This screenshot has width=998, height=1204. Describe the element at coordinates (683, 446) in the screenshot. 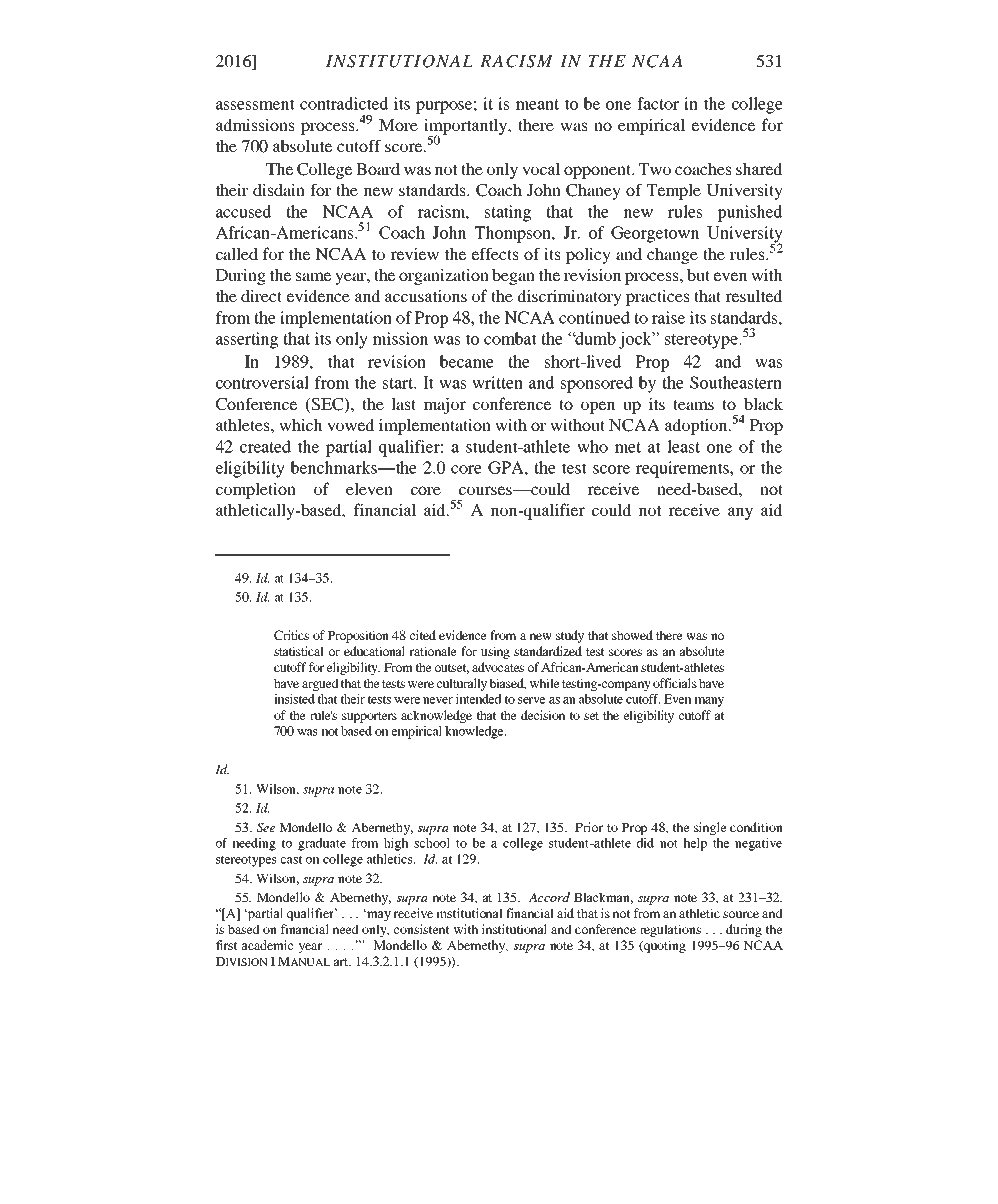

I see `least` at that location.
